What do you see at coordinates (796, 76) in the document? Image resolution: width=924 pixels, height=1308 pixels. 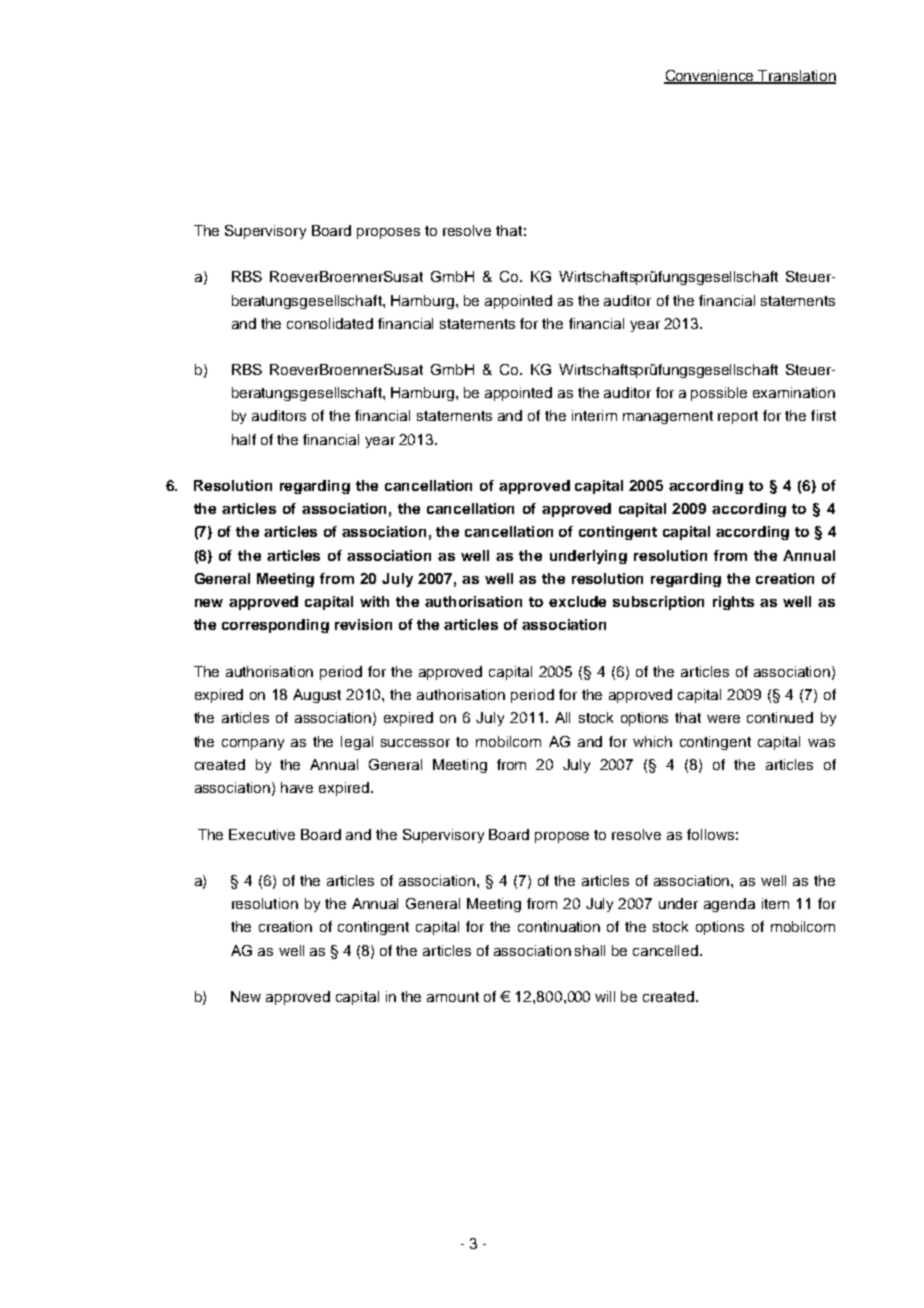 I see `Translation` at bounding box center [796, 76].
